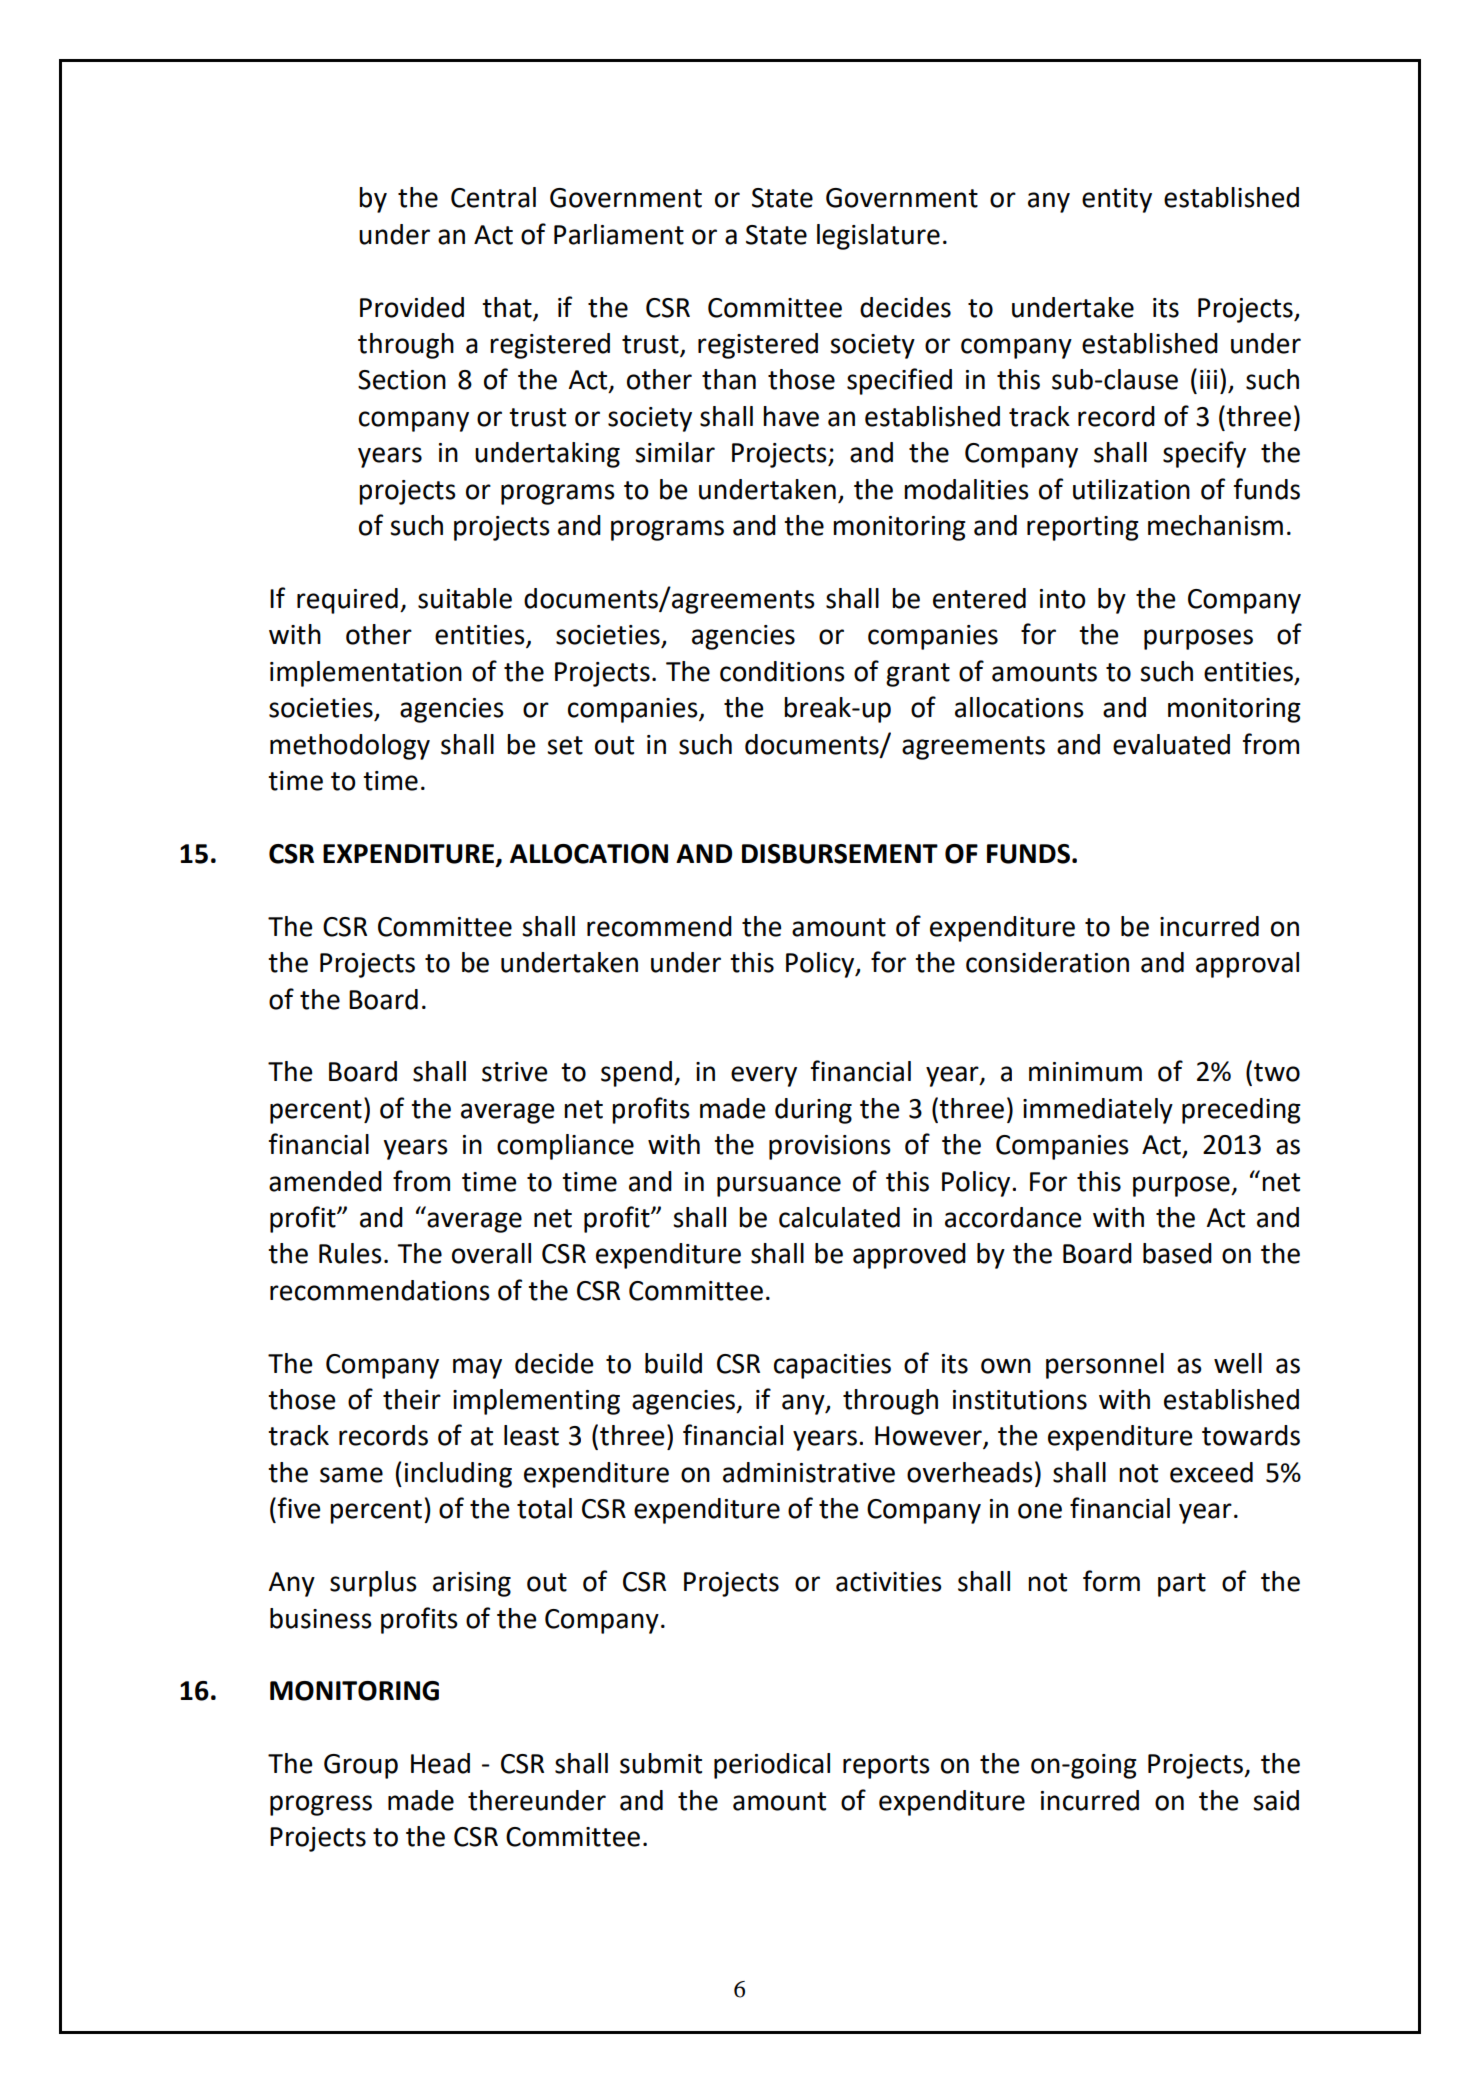  Describe the element at coordinates (465, 598) in the screenshot. I see `suitable` at that location.
